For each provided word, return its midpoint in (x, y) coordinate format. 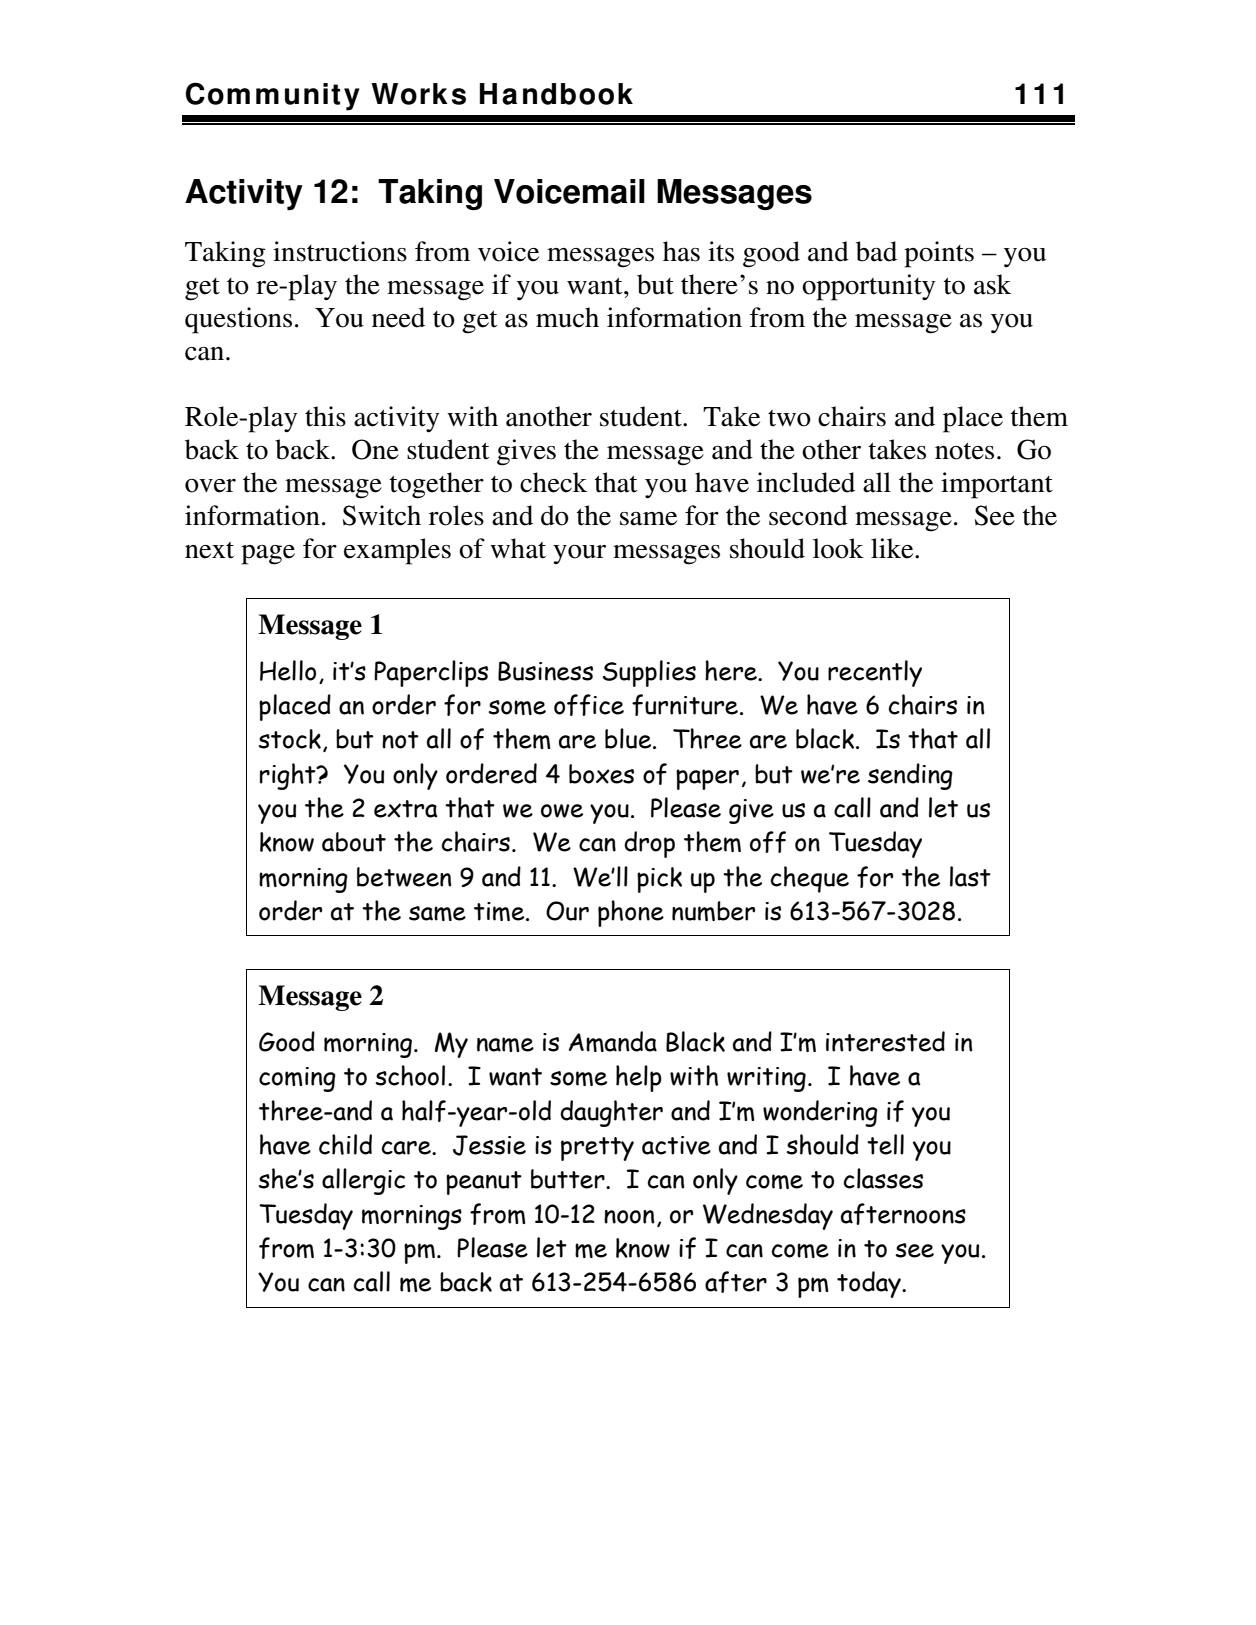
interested (885, 1041)
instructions (340, 251)
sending (910, 776)
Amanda (613, 1041)
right (289, 776)
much (567, 317)
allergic (363, 1181)
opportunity (868, 287)
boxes (601, 774)
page (268, 555)
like (893, 548)
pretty (597, 1149)
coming (297, 1079)
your (579, 554)
